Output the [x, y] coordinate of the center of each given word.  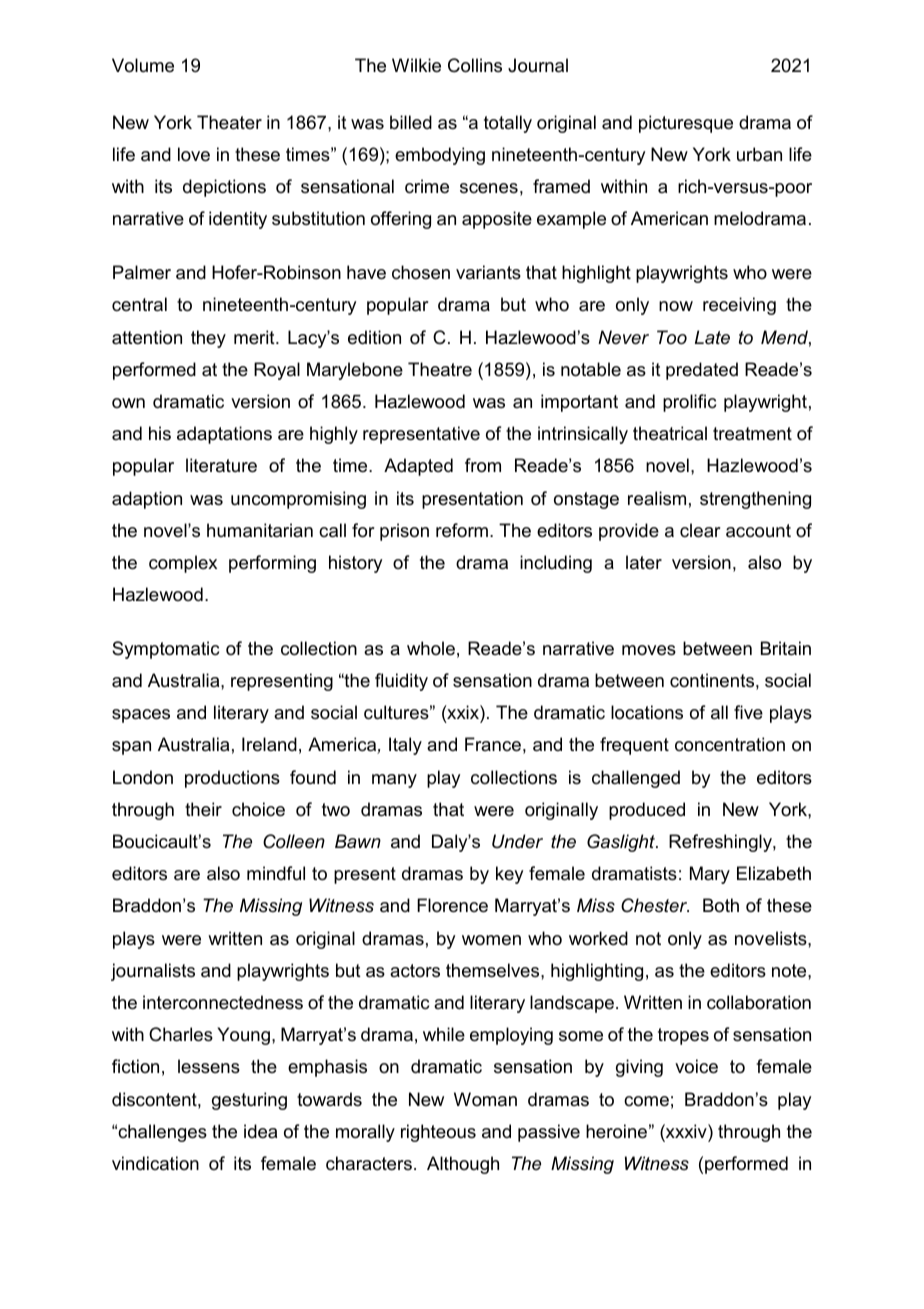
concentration [730, 744]
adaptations [224, 435]
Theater [229, 122]
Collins [475, 65]
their [203, 809]
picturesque [686, 124]
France [493, 744]
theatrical [670, 433]
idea [260, 1131]
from [483, 465]
